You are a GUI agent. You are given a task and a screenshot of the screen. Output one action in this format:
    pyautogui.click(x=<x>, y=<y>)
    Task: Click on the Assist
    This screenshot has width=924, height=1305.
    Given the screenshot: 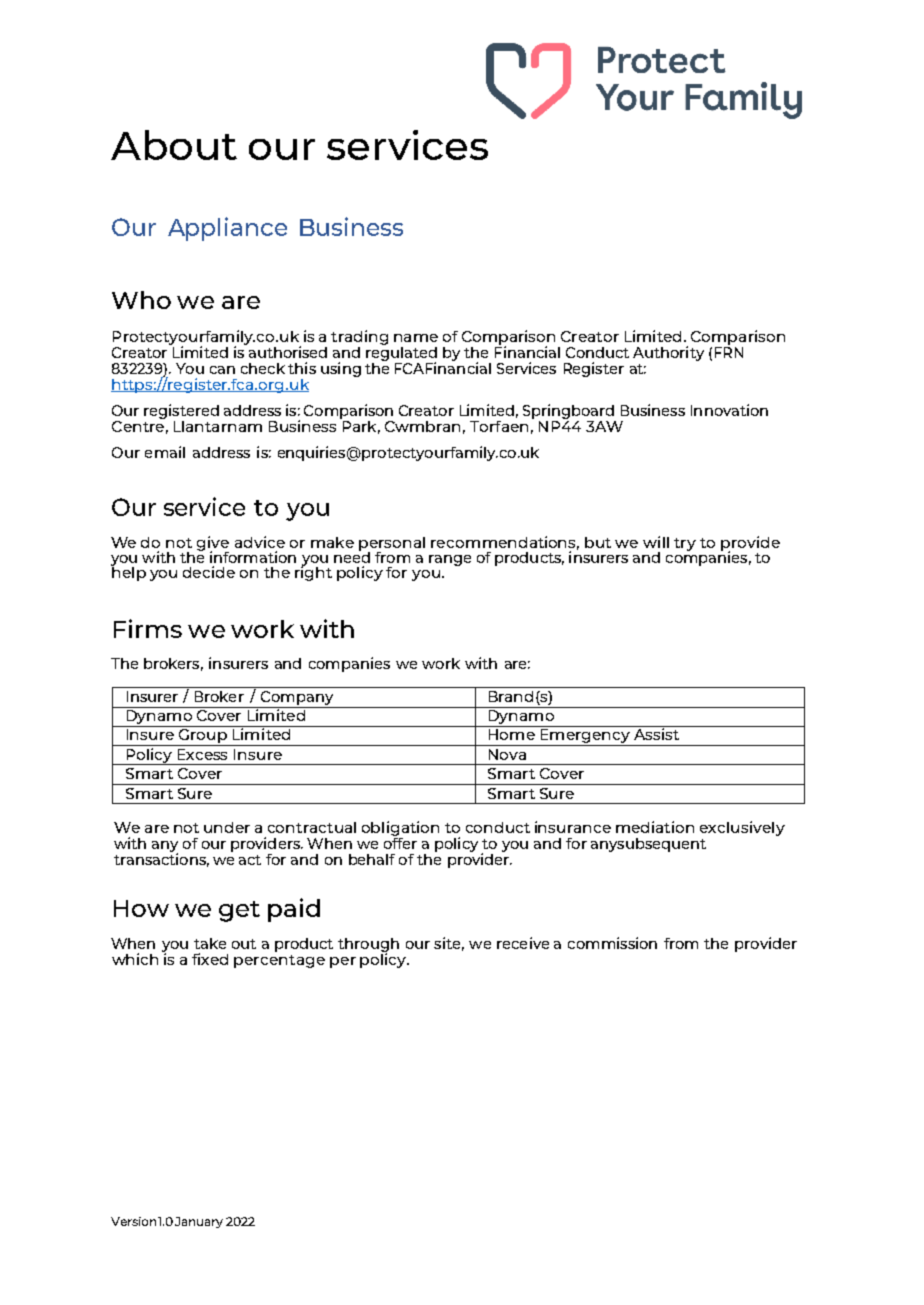 What is the action you would take?
    pyautogui.click(x=656, y=733)
